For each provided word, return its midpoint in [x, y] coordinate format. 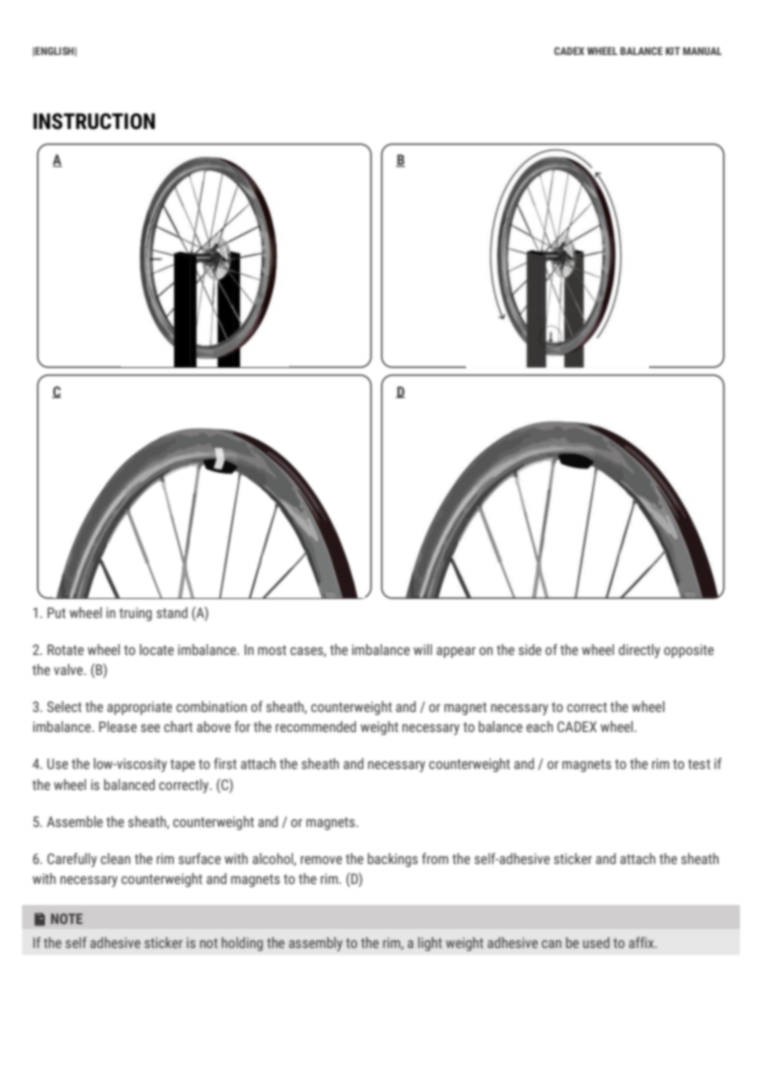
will [423, 649]
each [539, 726]
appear [456, 652]
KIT [673, 51]
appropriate [139, 708]
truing [135, 614]
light [430, 944]
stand [172, 612]
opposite [689, 651]
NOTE [67, 918]
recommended [316, 726]
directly [639, 651]
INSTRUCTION [94, 121]
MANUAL [702, 51]
